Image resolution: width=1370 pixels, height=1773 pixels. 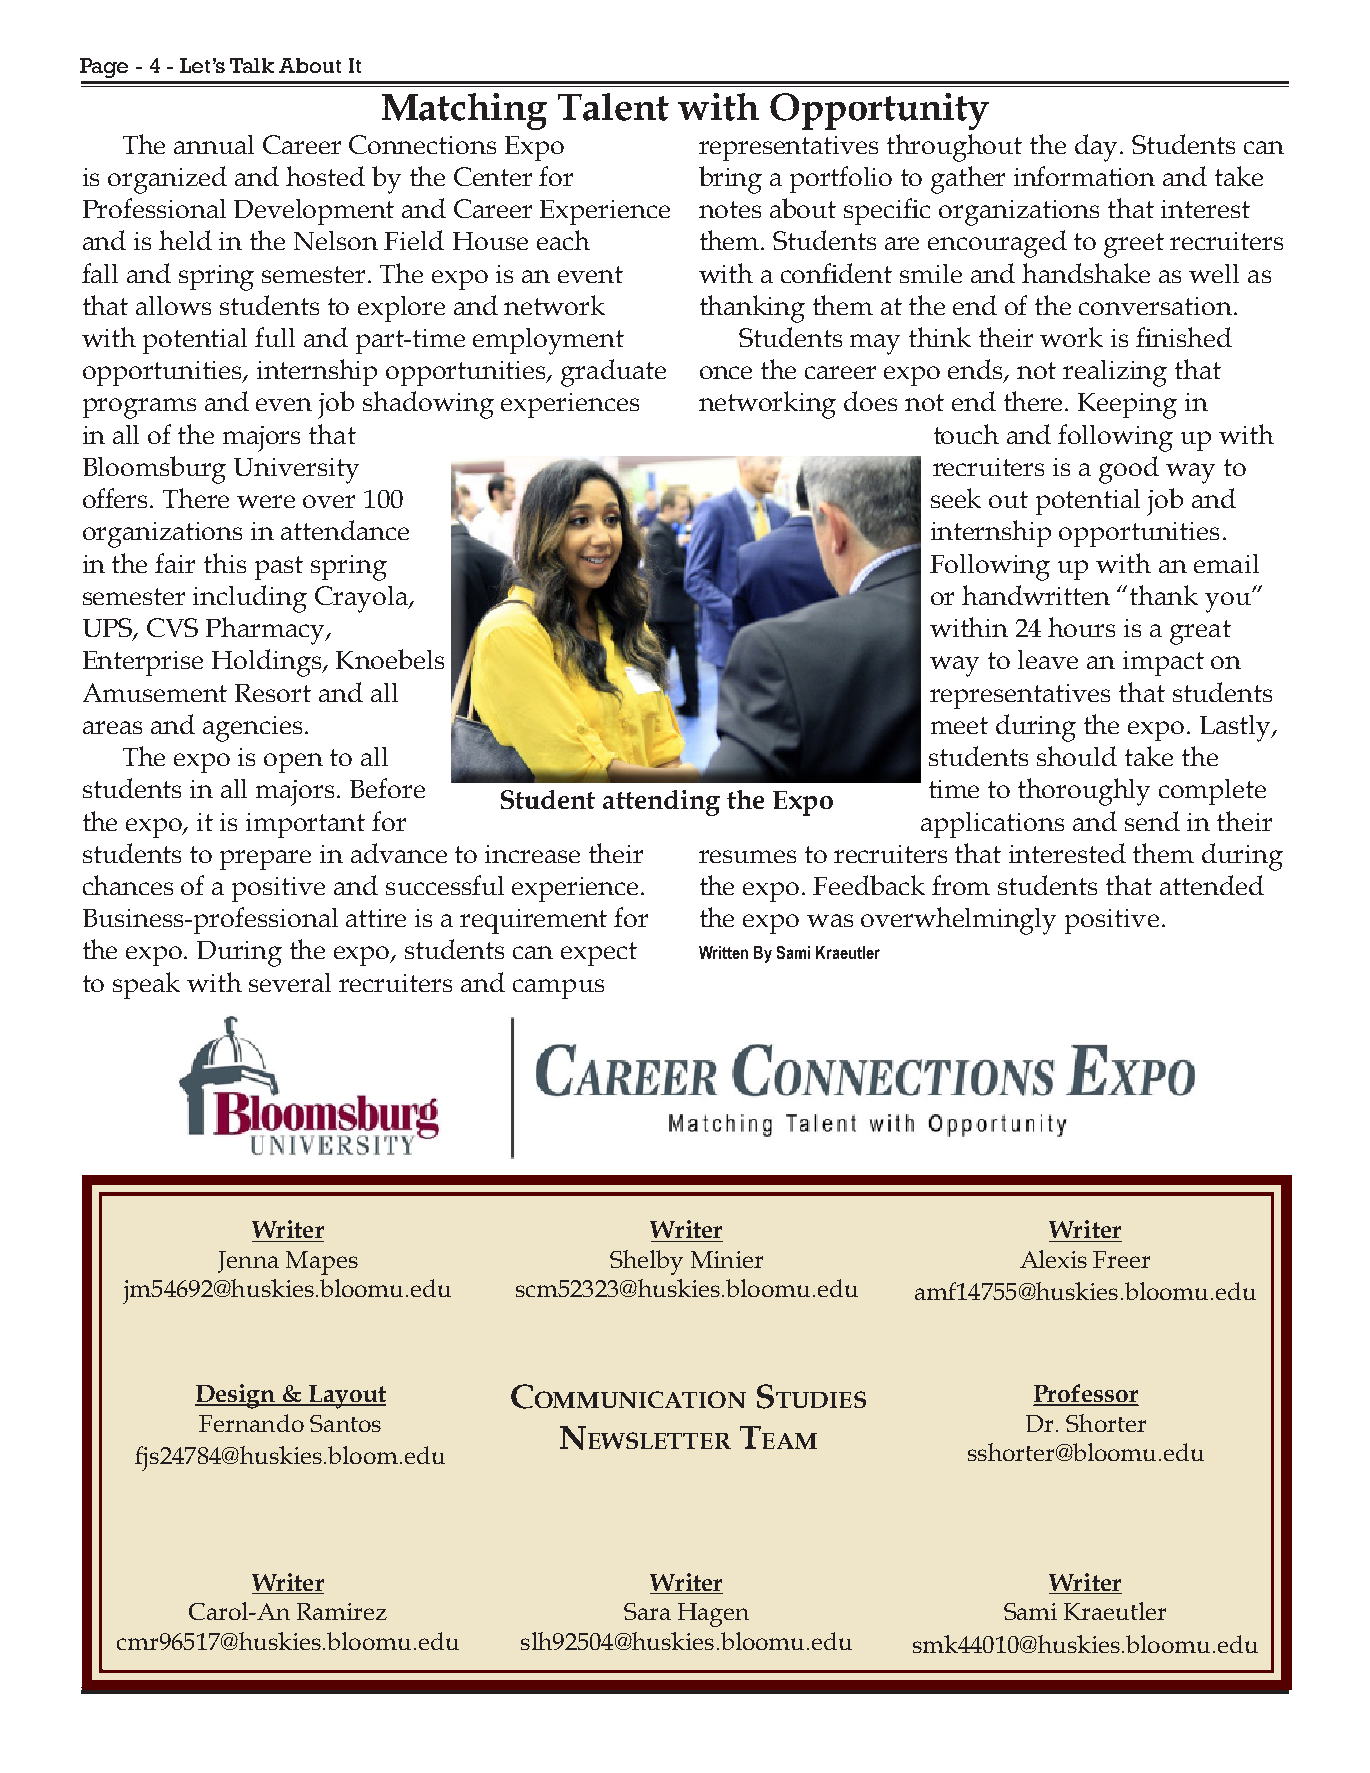 What do you see at coordinates (661, 803) in the screenshot?
I see `attending` at bounding box center [661, 803].
